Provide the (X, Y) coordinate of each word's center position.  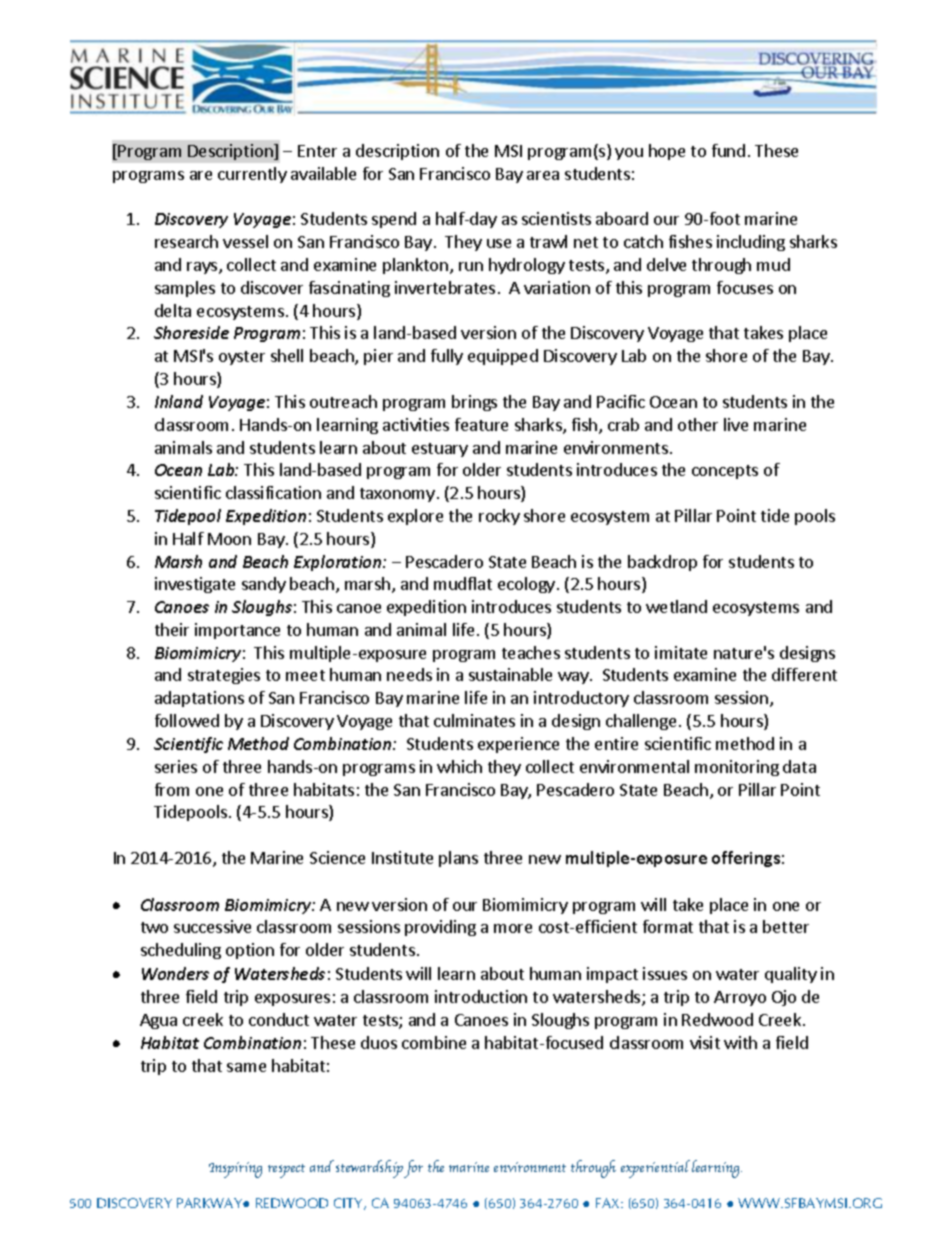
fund (728, 150)
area (543, 175)
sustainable (510, 674)
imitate (681, 652)
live (736, 424)
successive (212, 926)
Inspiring (235, 1170)
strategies (224, 676)
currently (252, 175)
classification (273, 492)
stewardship (369, 1169)
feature (481, 424)
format (668, 926)
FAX (609, 1203)
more (513, 928)
